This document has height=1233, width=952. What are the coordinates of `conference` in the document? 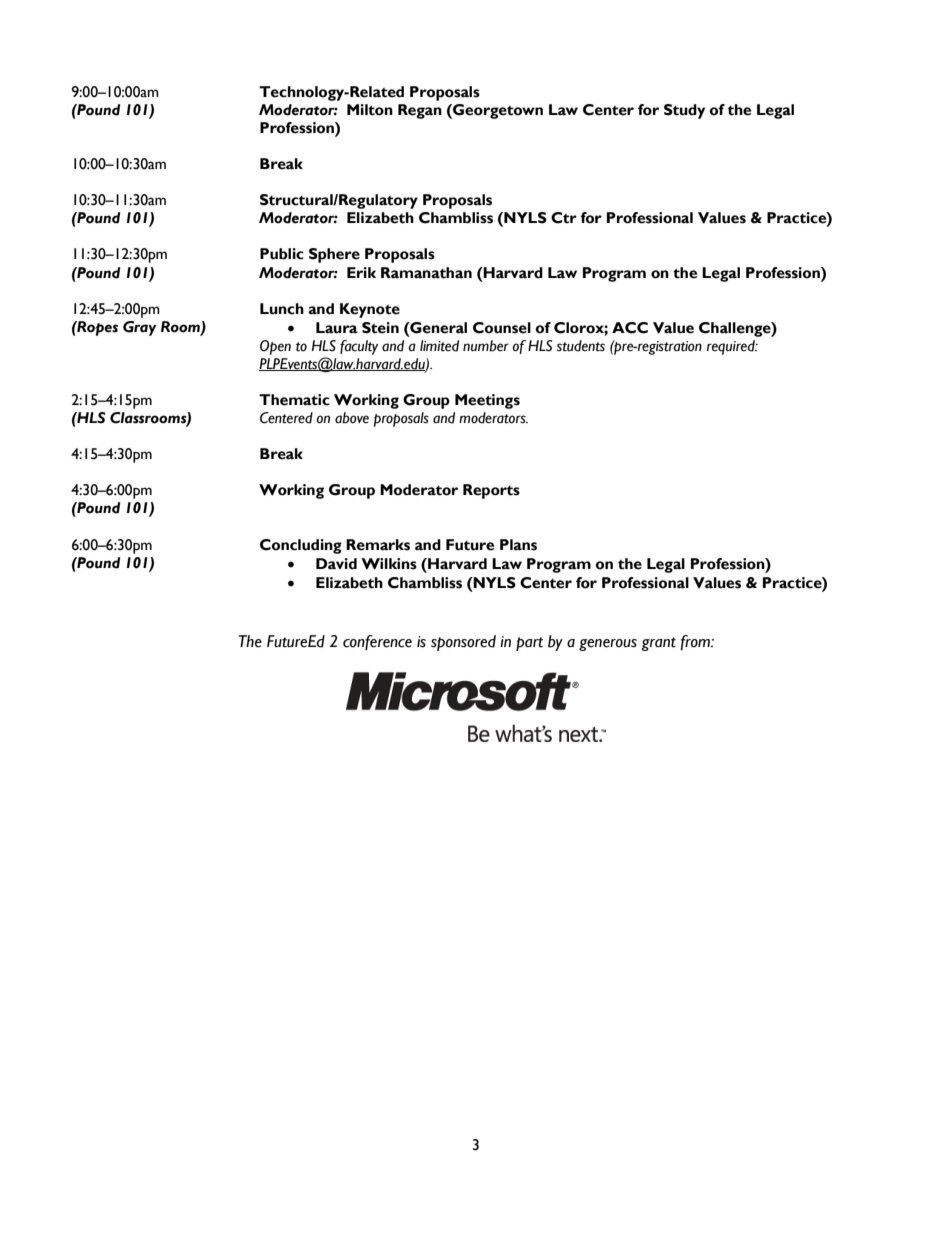 It's located at (377, 643).
